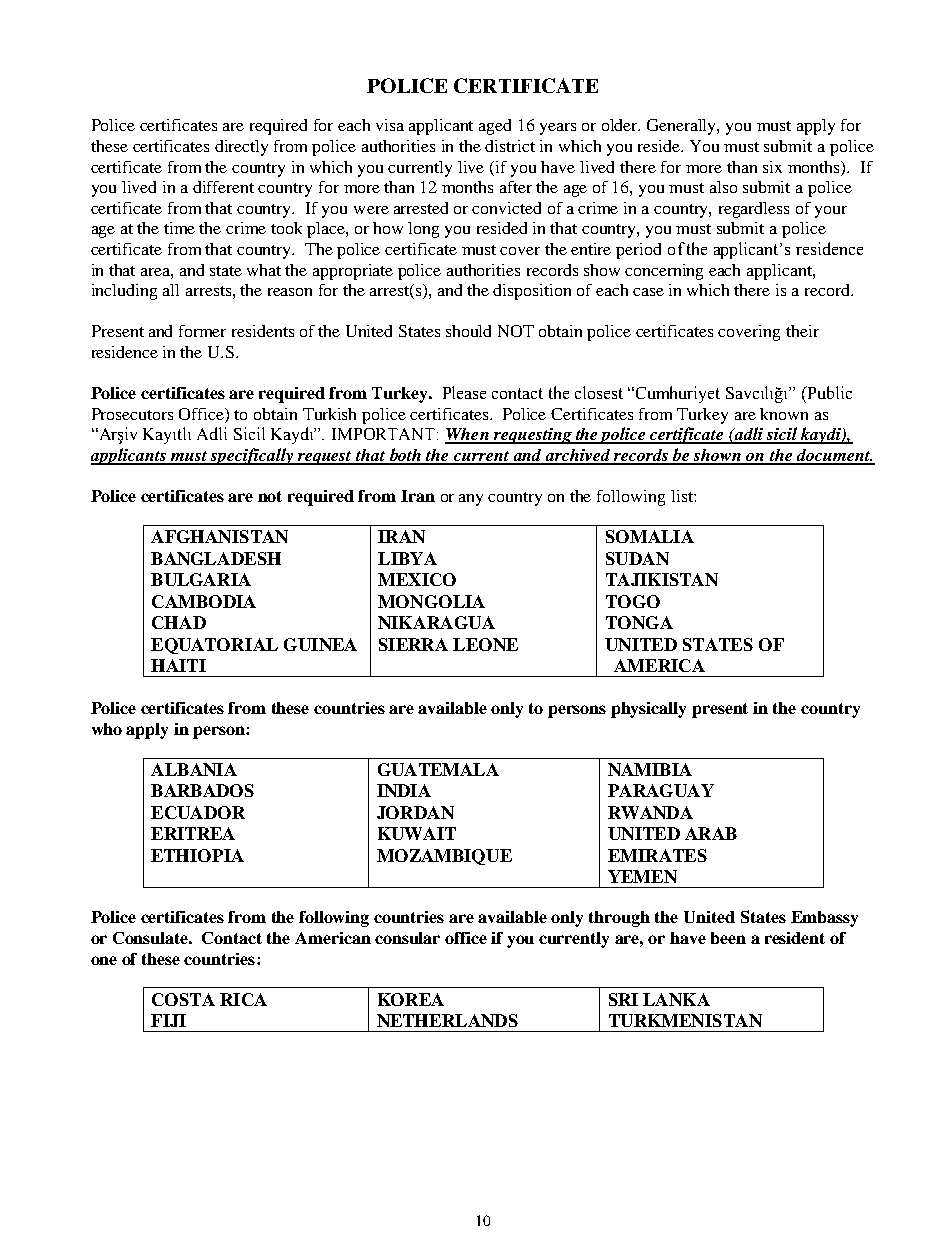 Image resolution: width=952 pixels, height=1233 pixels. What do you see at coordinates (510, 146) in the screenshot?
I see `district` at bounding box center [510, 146].
